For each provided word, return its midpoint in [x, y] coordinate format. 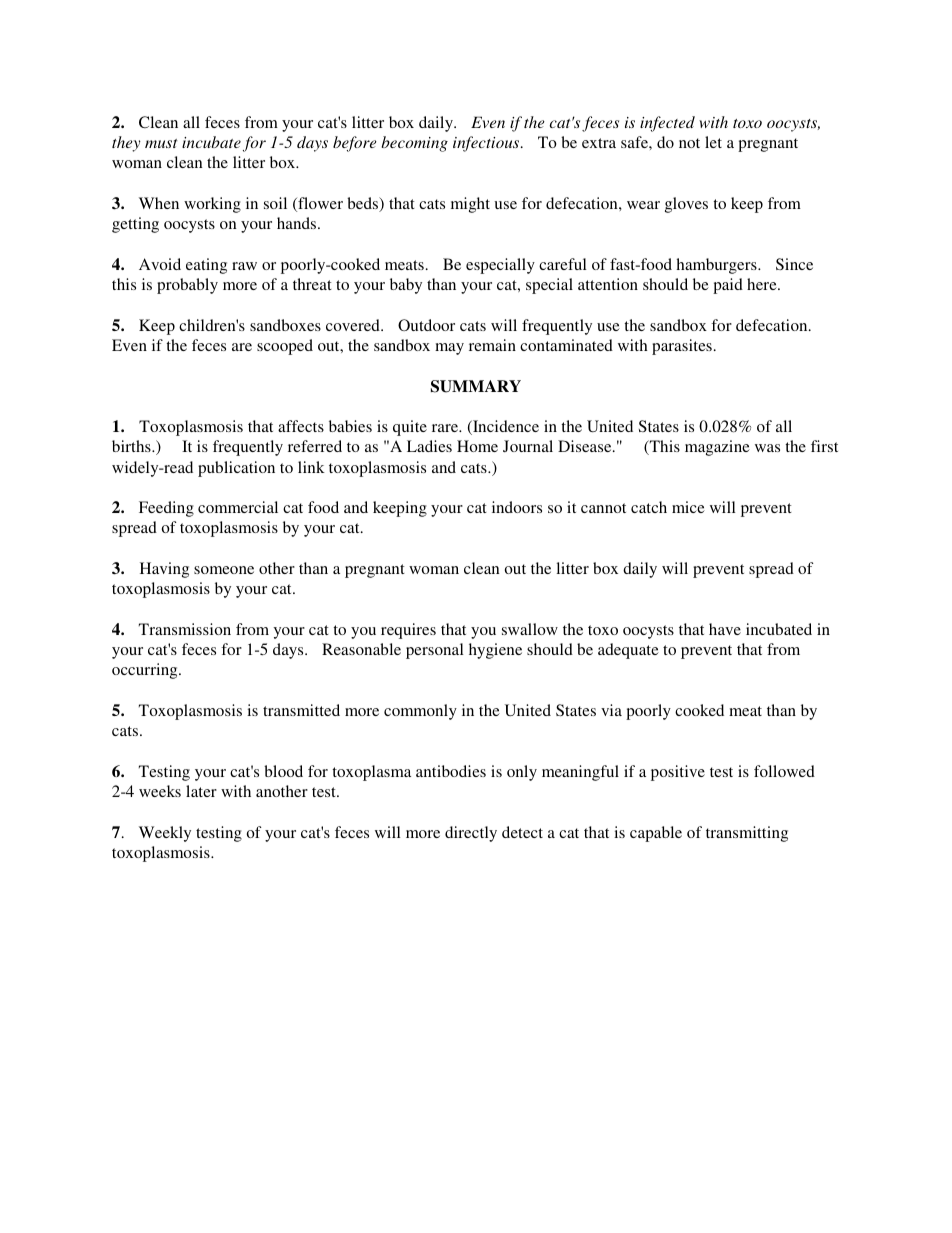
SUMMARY [476, 386]
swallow [530, 629]
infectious [487, 144]
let [713, 142]
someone [224, 570]
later [201, 791]
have [725, 629]
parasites [682, 347]
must [161, 143]
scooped [285, 347]
